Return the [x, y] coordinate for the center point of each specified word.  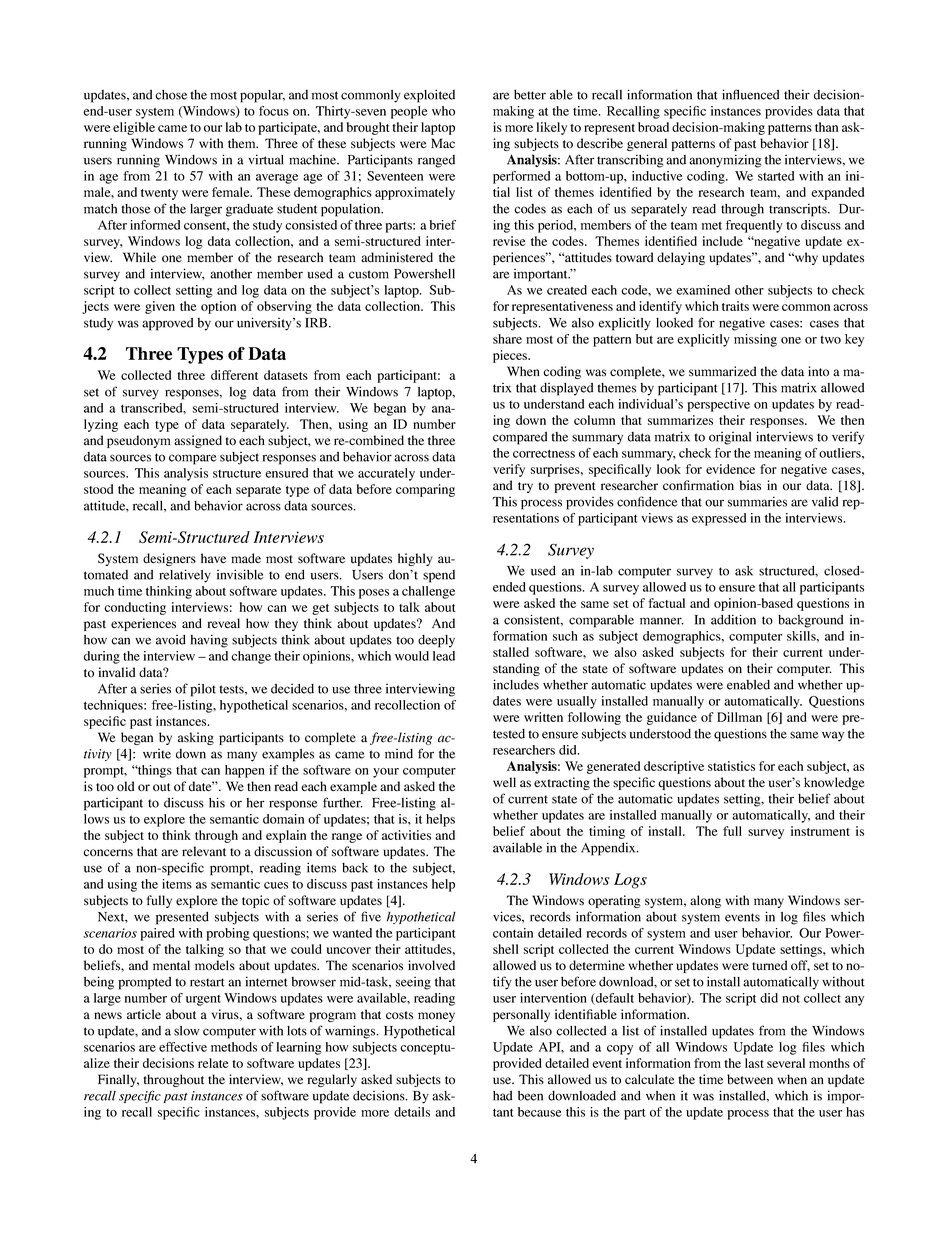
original [730, 438]
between [750, 1079]
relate [213, 1063]
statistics [731, 766]
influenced [750, 94]
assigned [198, 441]
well [504, 782]
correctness [544, 454]
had [502, 1096]
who [443, 111]
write [157, 754]
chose [171, 95]
